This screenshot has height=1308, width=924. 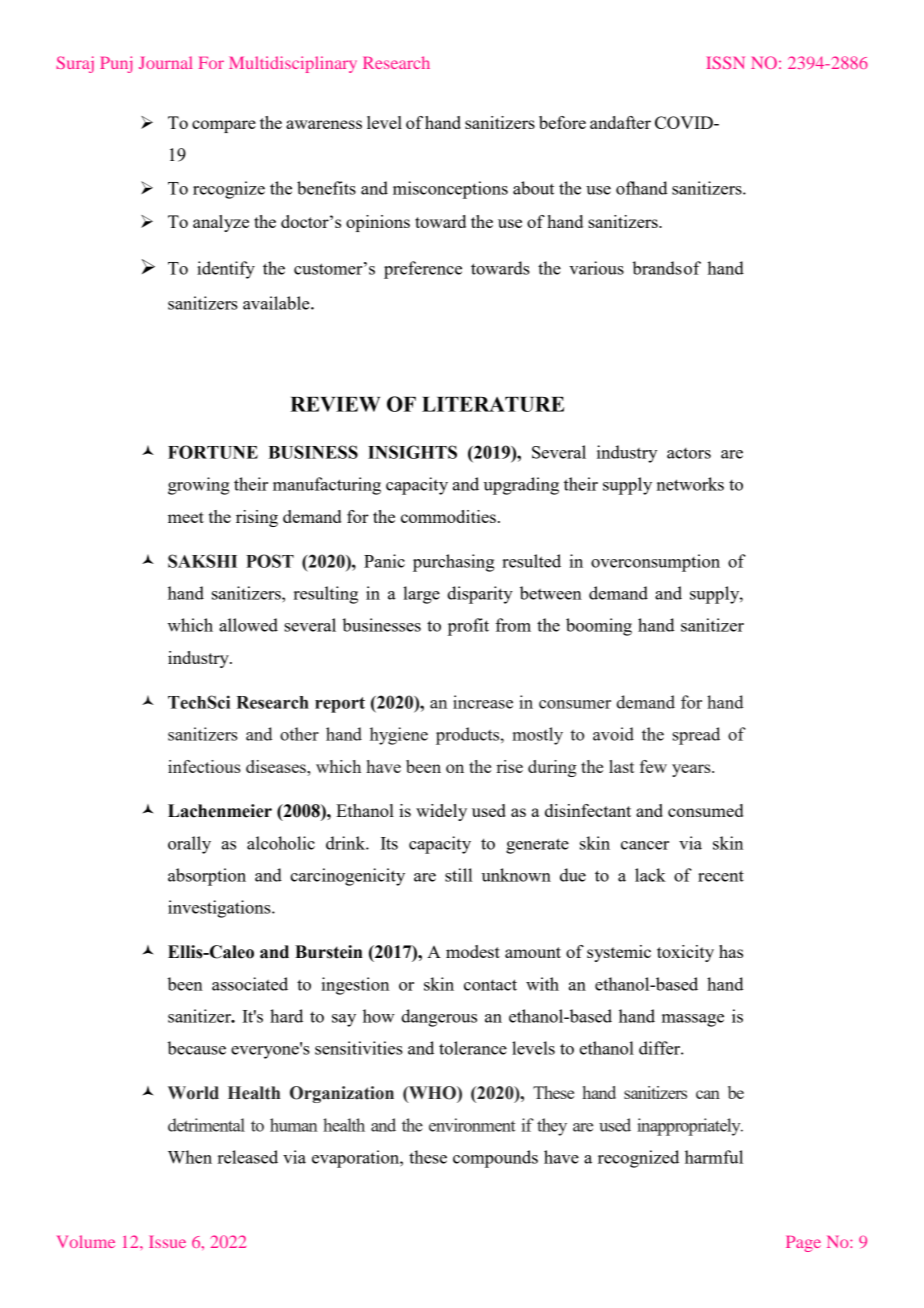 I want to click on misconceptions, so click(x=450, y=190).
